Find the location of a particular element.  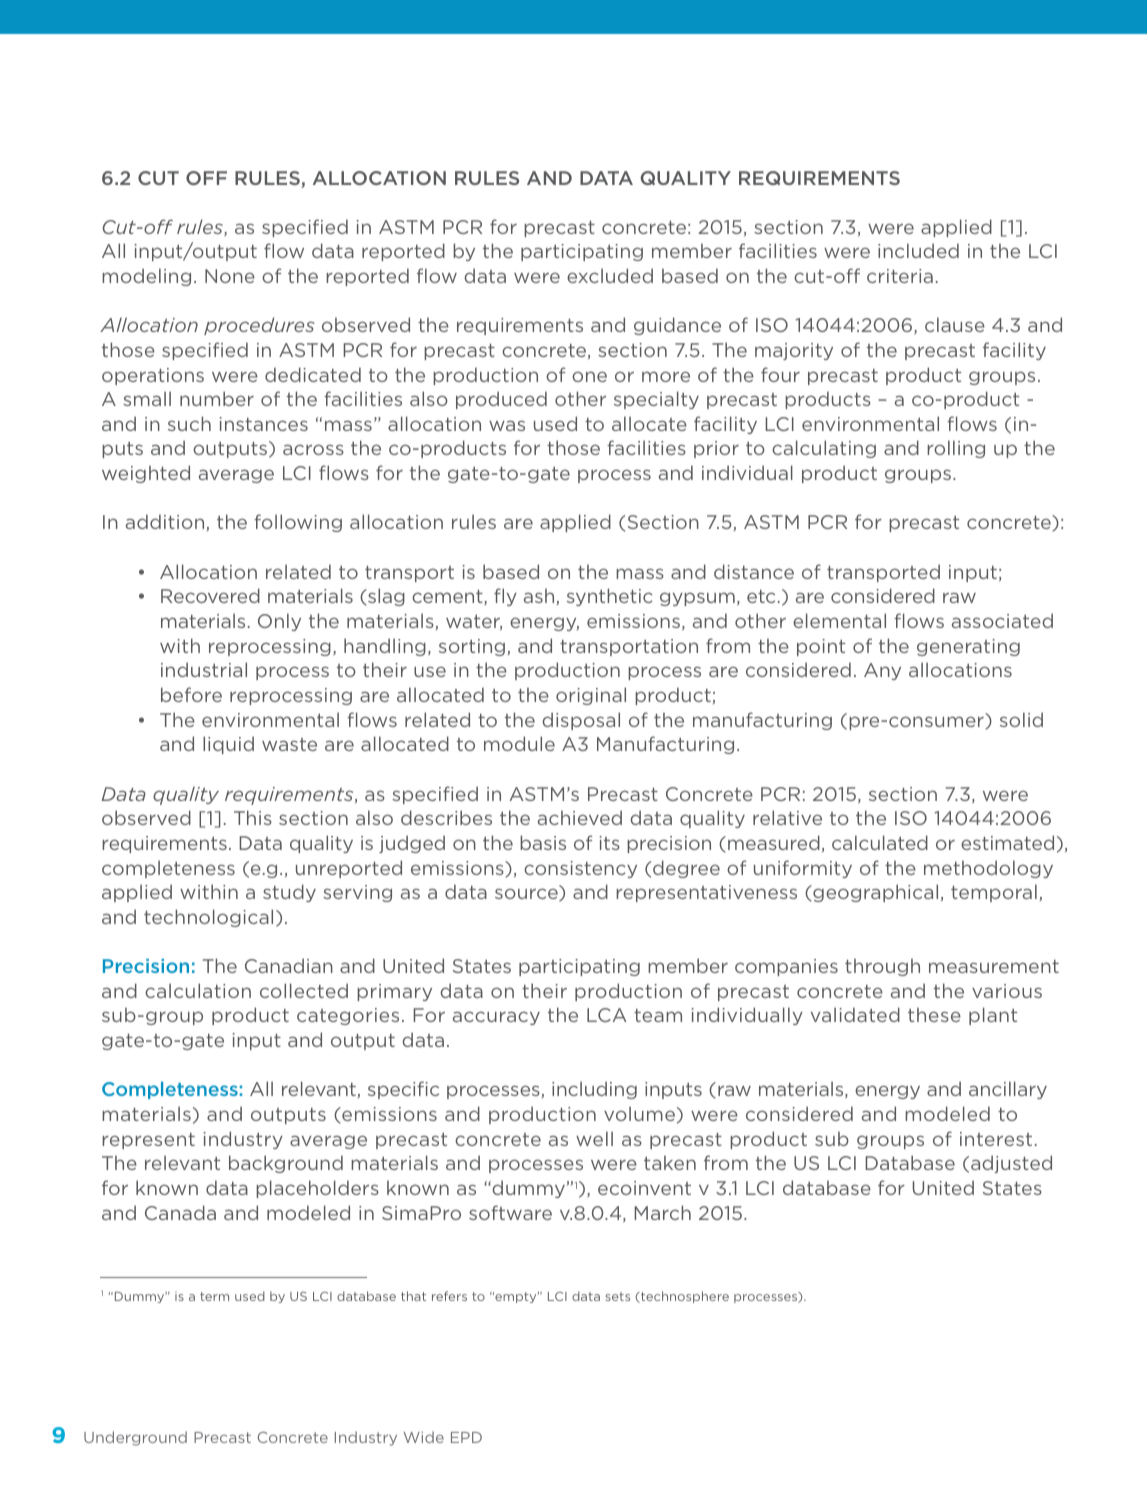

calculated is located at coordinates (880, 842).
